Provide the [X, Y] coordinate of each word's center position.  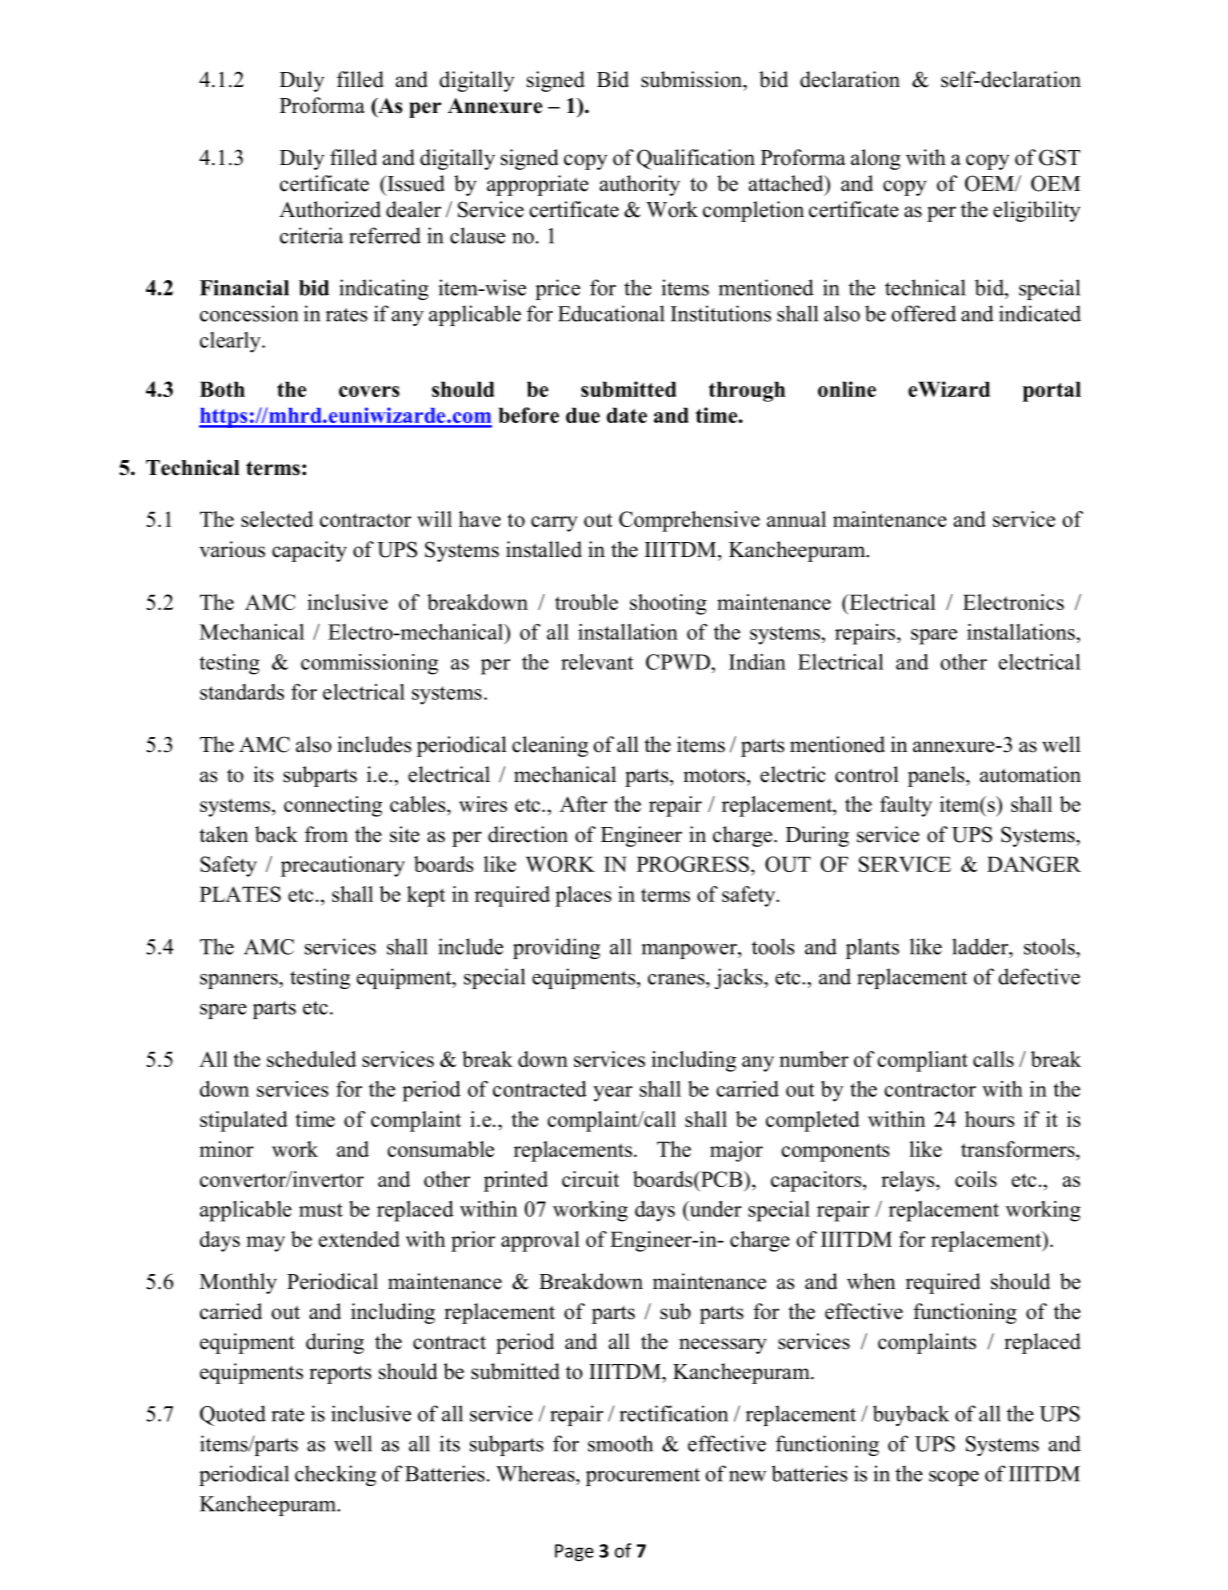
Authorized [330, 209]
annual [796, 519]
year [613, 1094]
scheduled [311, 1059]
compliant [922, 1061]
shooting [668, 604]
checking [335, 1475]
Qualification [696, 159]
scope [954, 1478]
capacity [309, 551]
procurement [643, 1477]
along [876, 159]
